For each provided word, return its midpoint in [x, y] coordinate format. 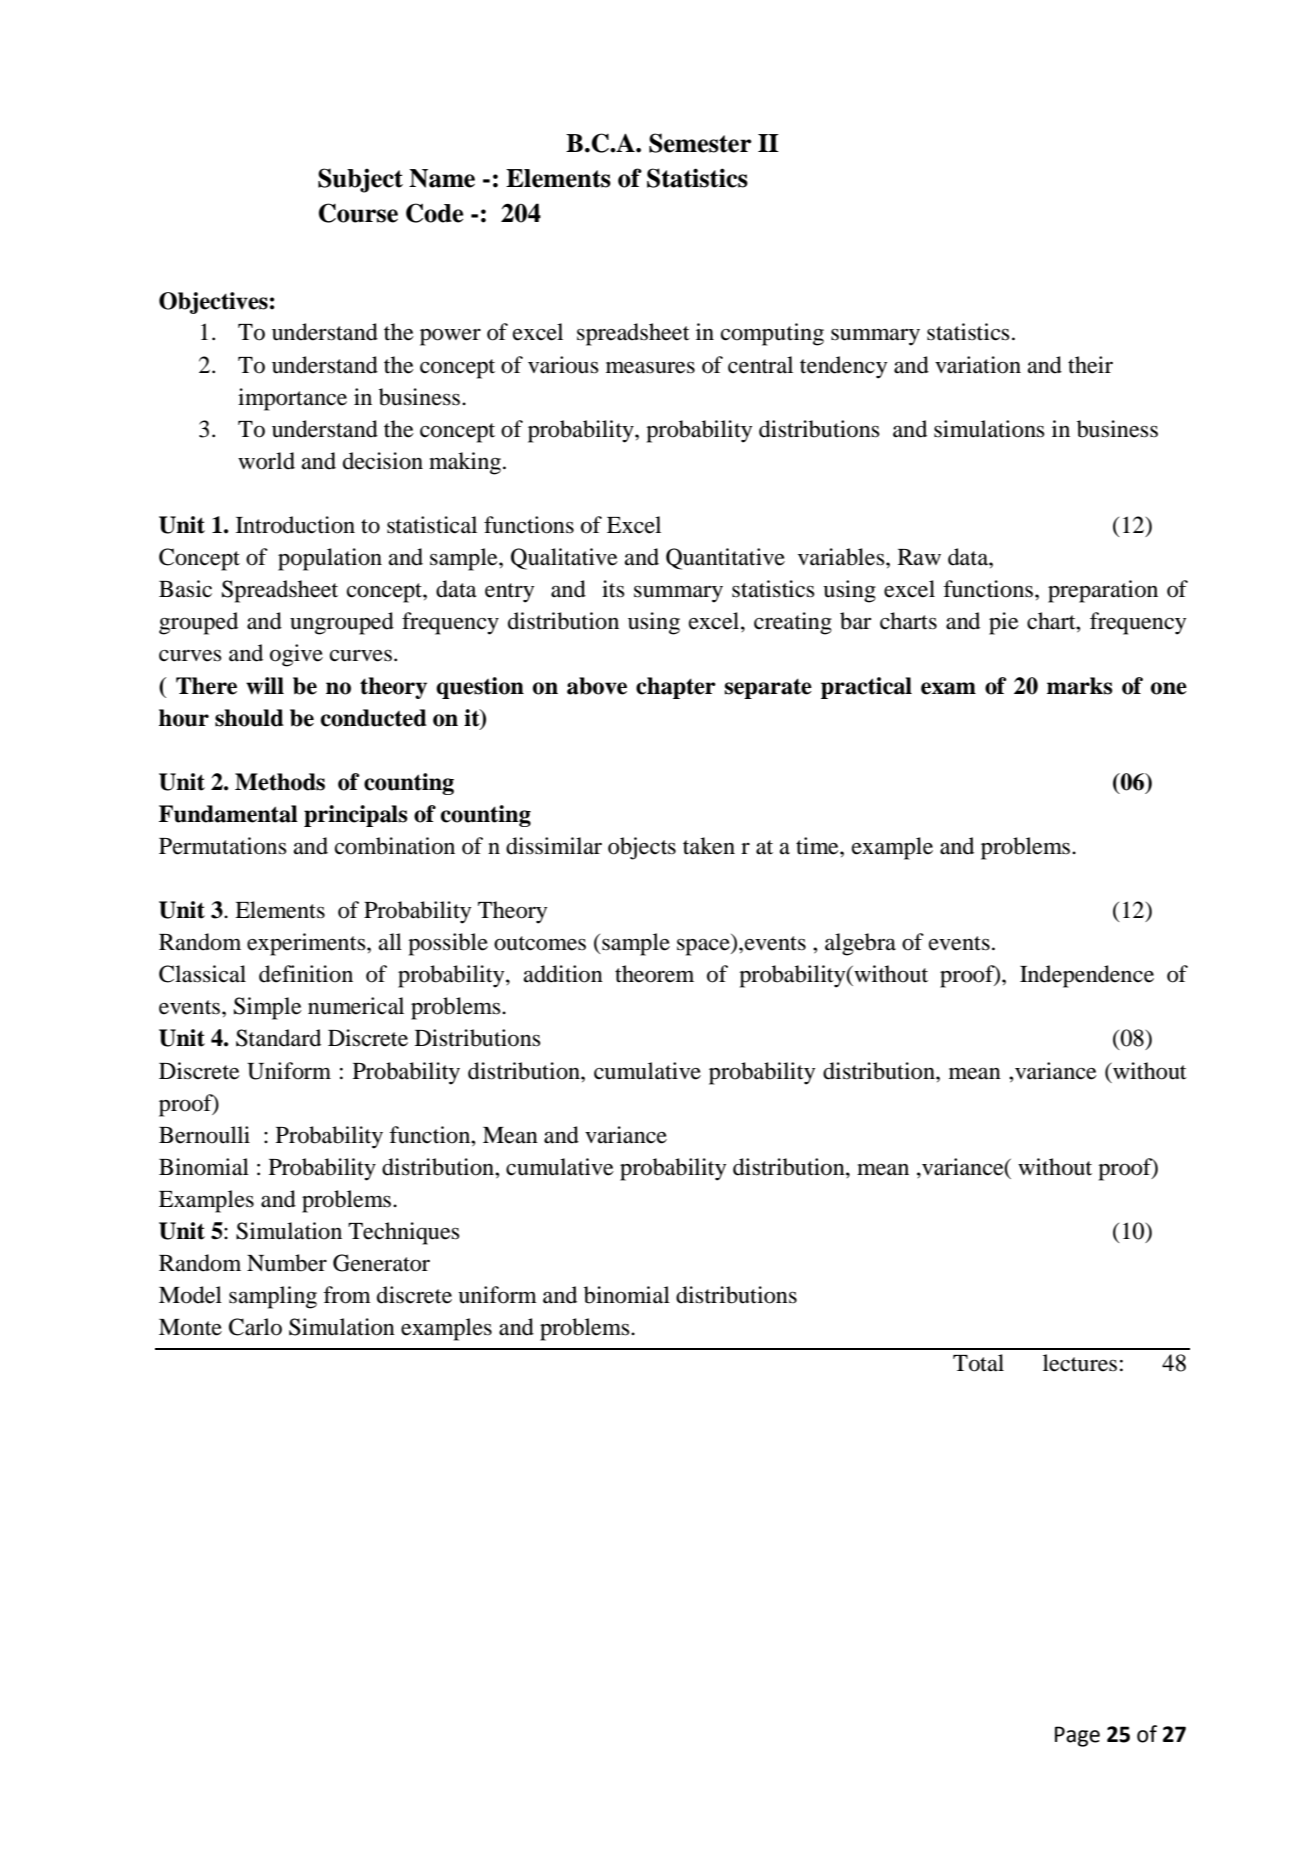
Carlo [255, 1327]
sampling [273, 1297]
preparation [1103, 591]
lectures [1080, 1363]
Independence [1087, 976]
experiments [307, 944]
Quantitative [725, 559]
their [1090, 365]
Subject [360, 180]
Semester [700, 143]
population [330, 559]
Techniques [404, 1233]
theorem [654, 974]
